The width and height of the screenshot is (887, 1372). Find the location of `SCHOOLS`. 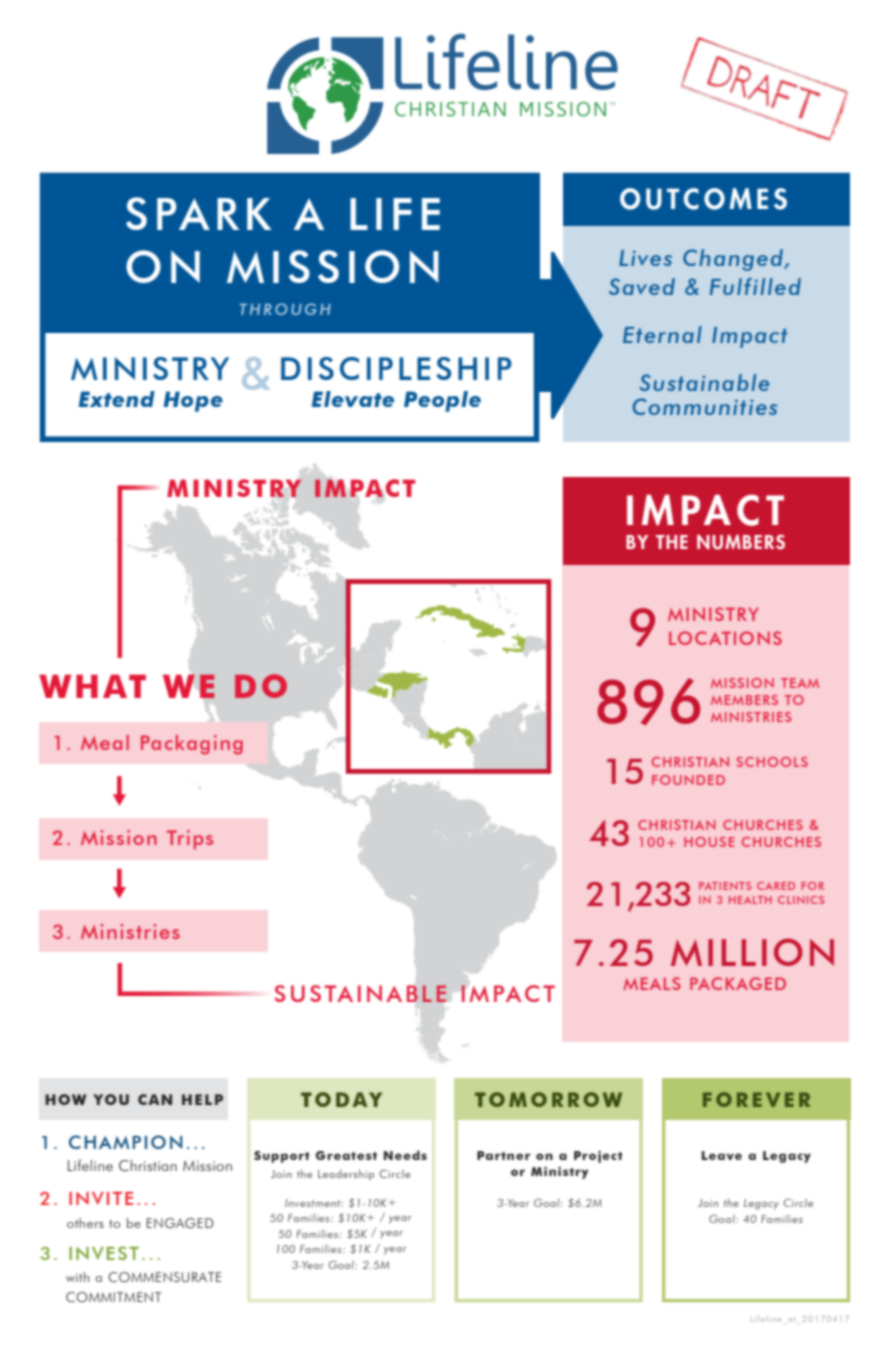

SCHOOLS is located at coordinates (772, 762).
